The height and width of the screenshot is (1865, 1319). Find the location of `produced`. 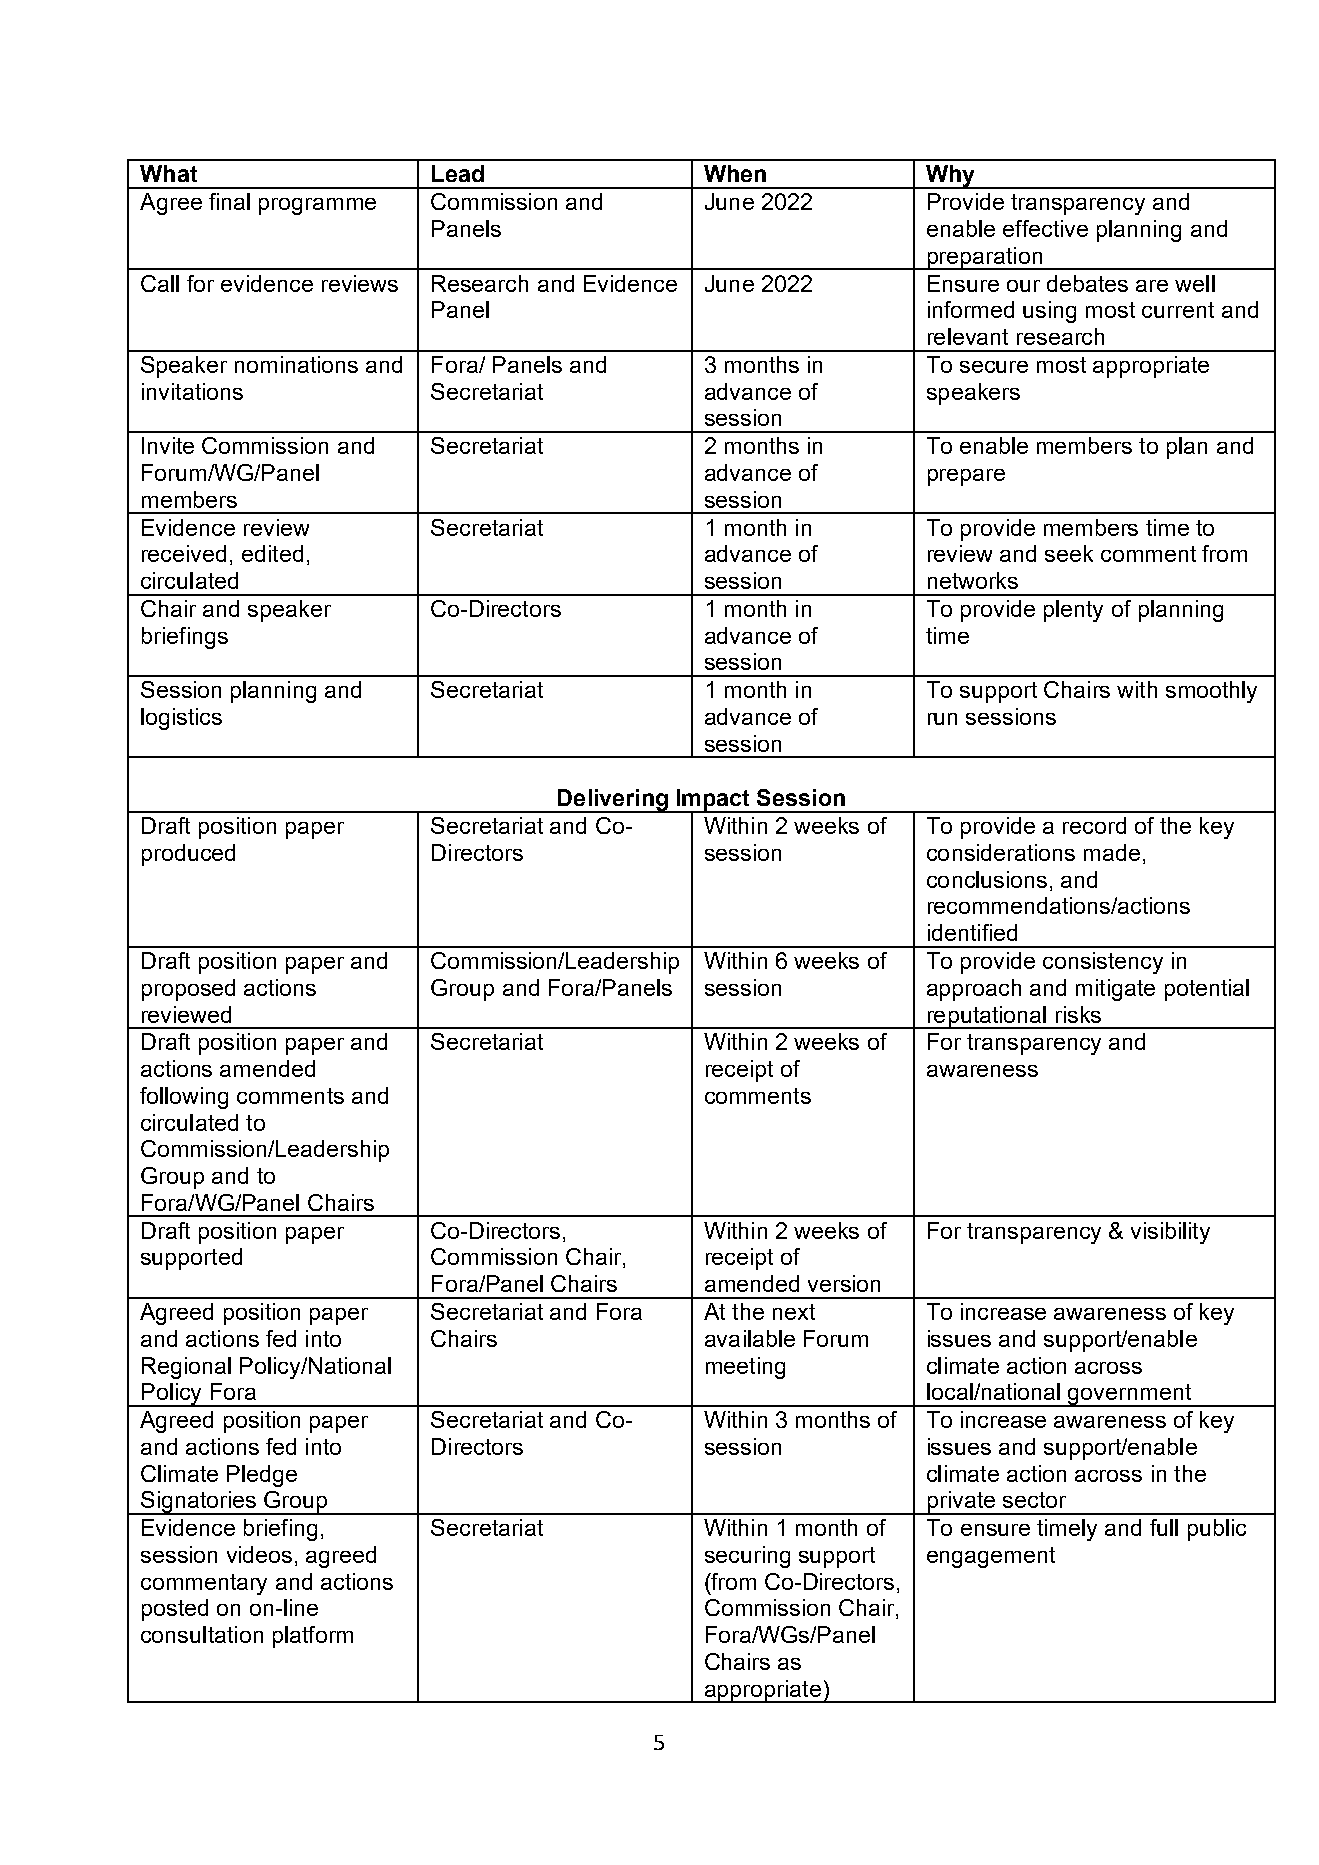

produced is located at coordinates (188, 855).
